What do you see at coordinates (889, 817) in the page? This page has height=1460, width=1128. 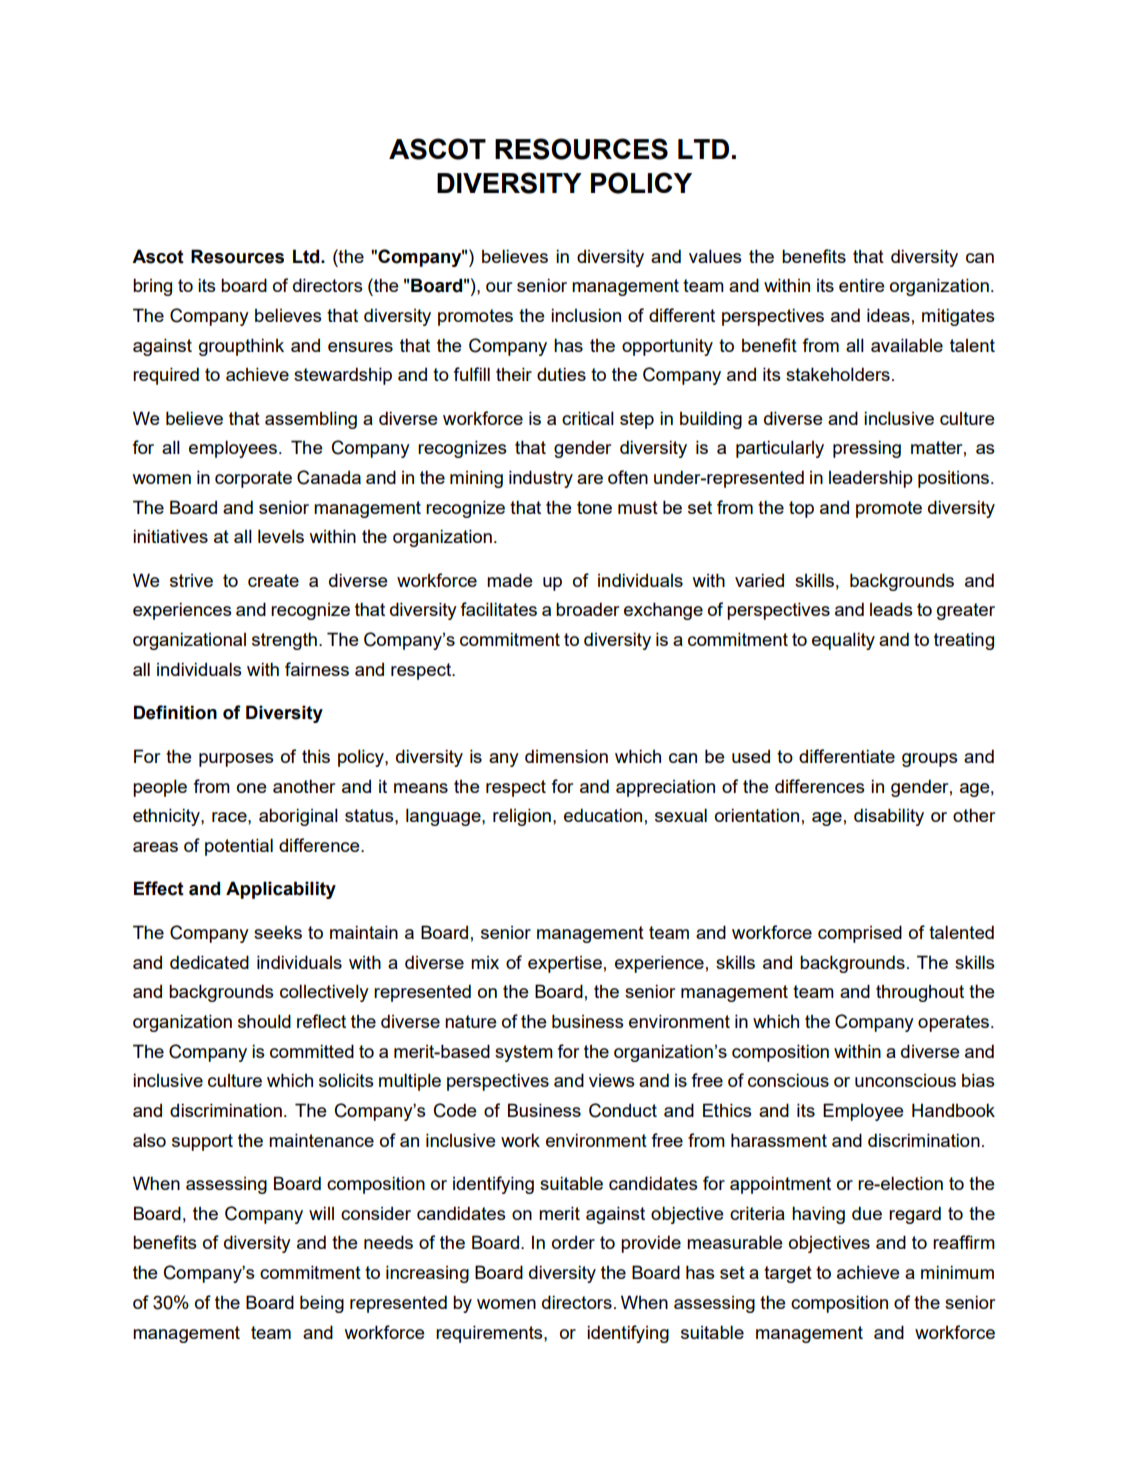 I see `disability` at bounding box center [889, 817].
